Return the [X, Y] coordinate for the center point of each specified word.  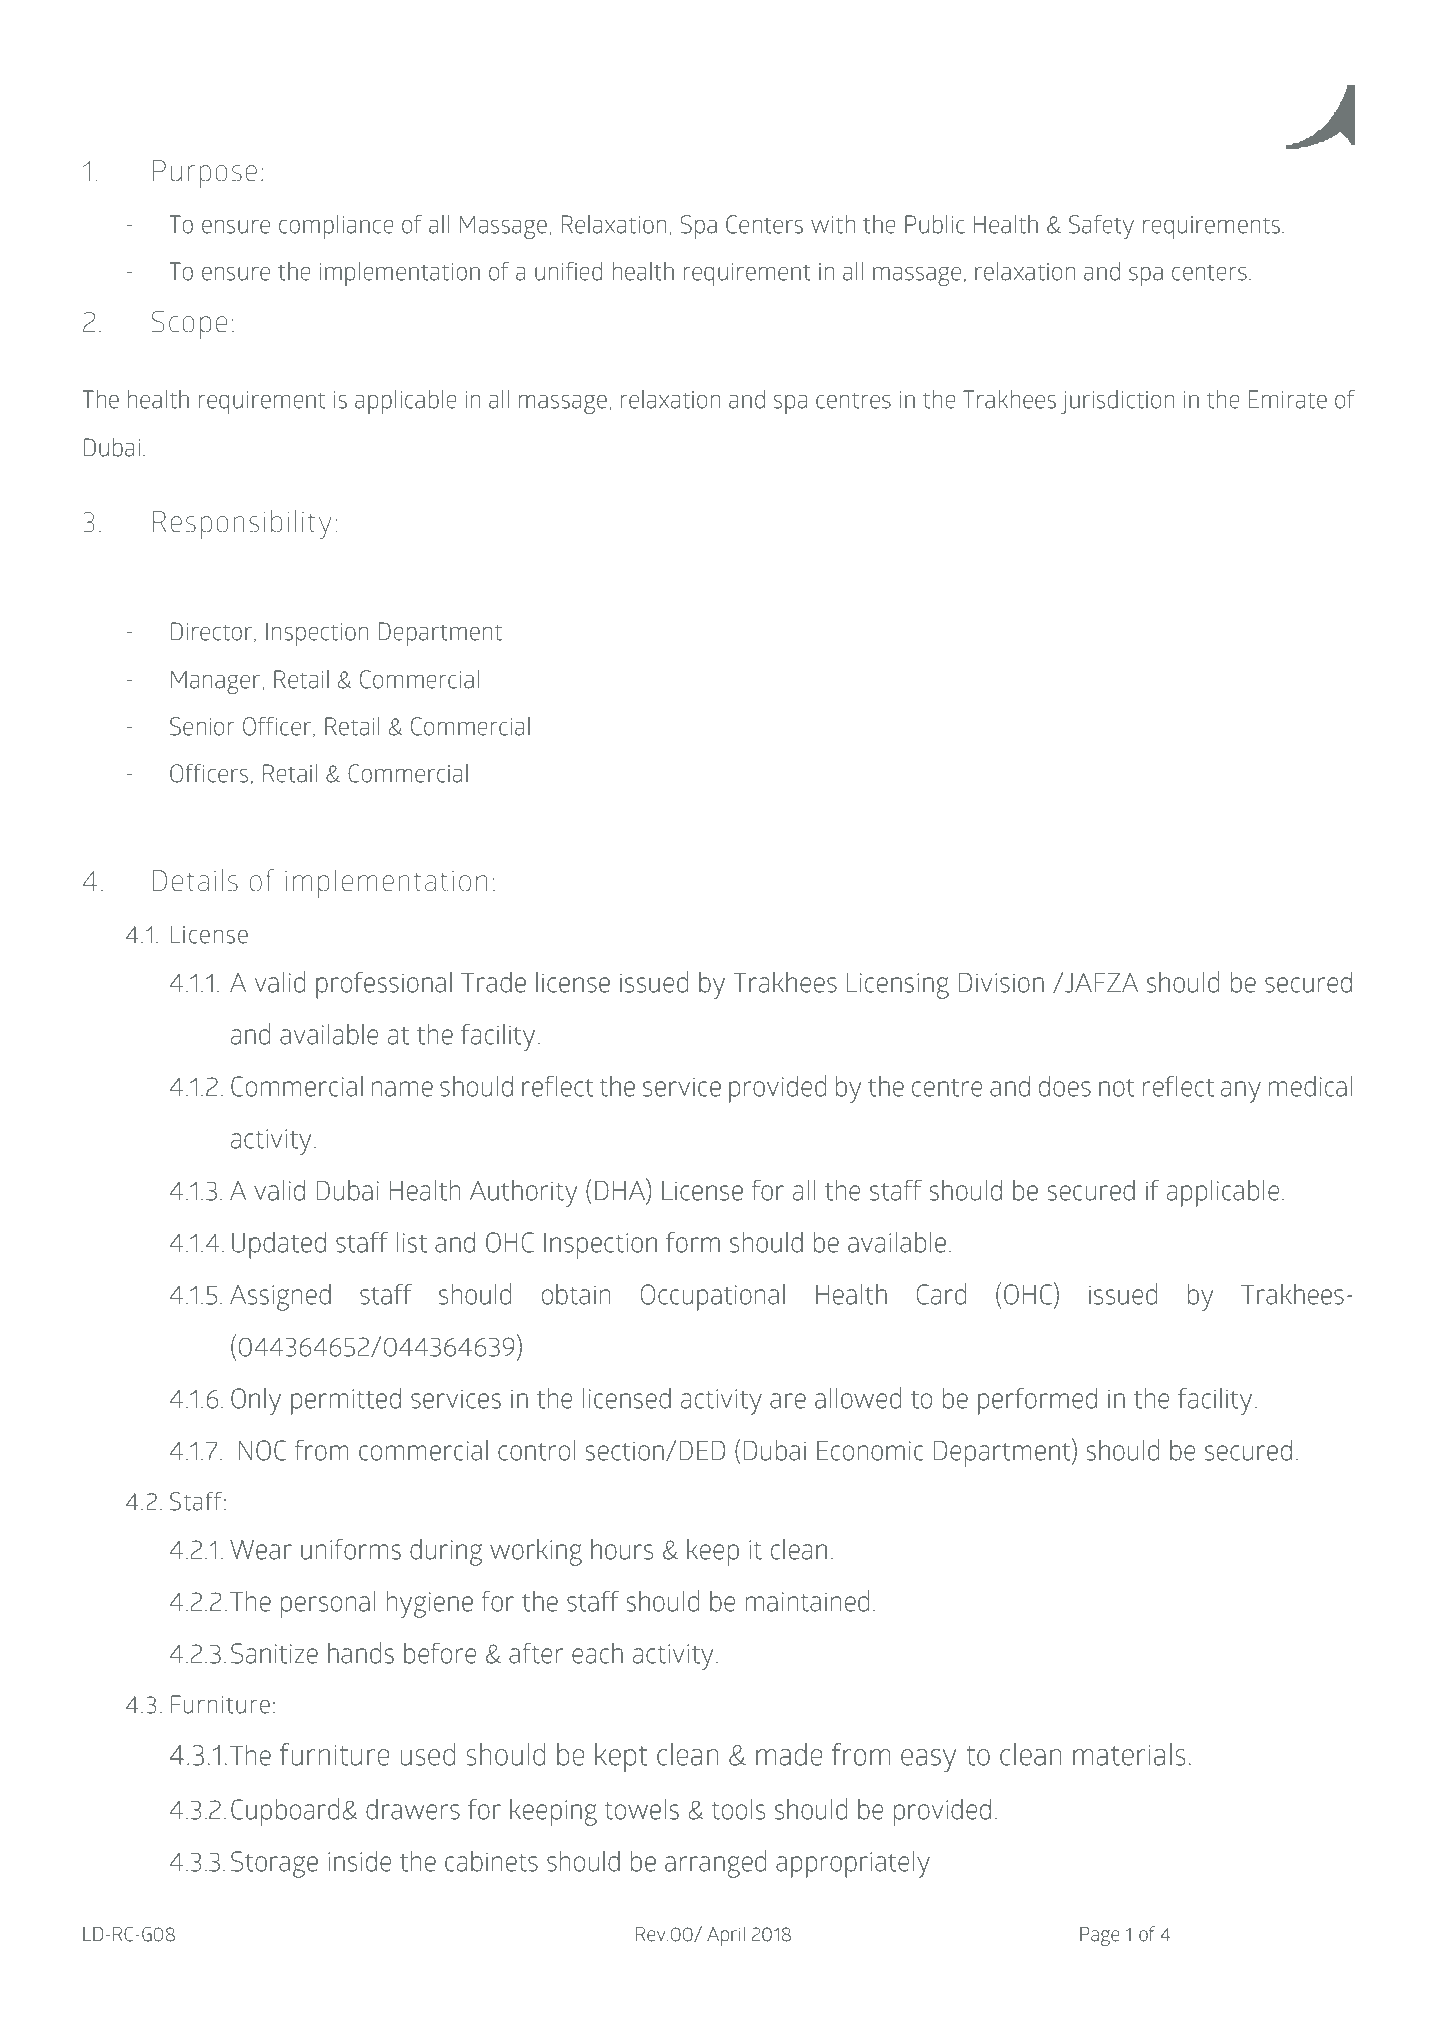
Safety [1101, 227]
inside [359, 1861]
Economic [870, 1451]
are [788, 1401]
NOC [263, 1450]
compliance [336, 227]
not [1117, 1088]
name [402, 1089]
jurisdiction [1118, 401]
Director [213, 632]
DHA [621, 1189]
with [833, 224]
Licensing [898, 986]
